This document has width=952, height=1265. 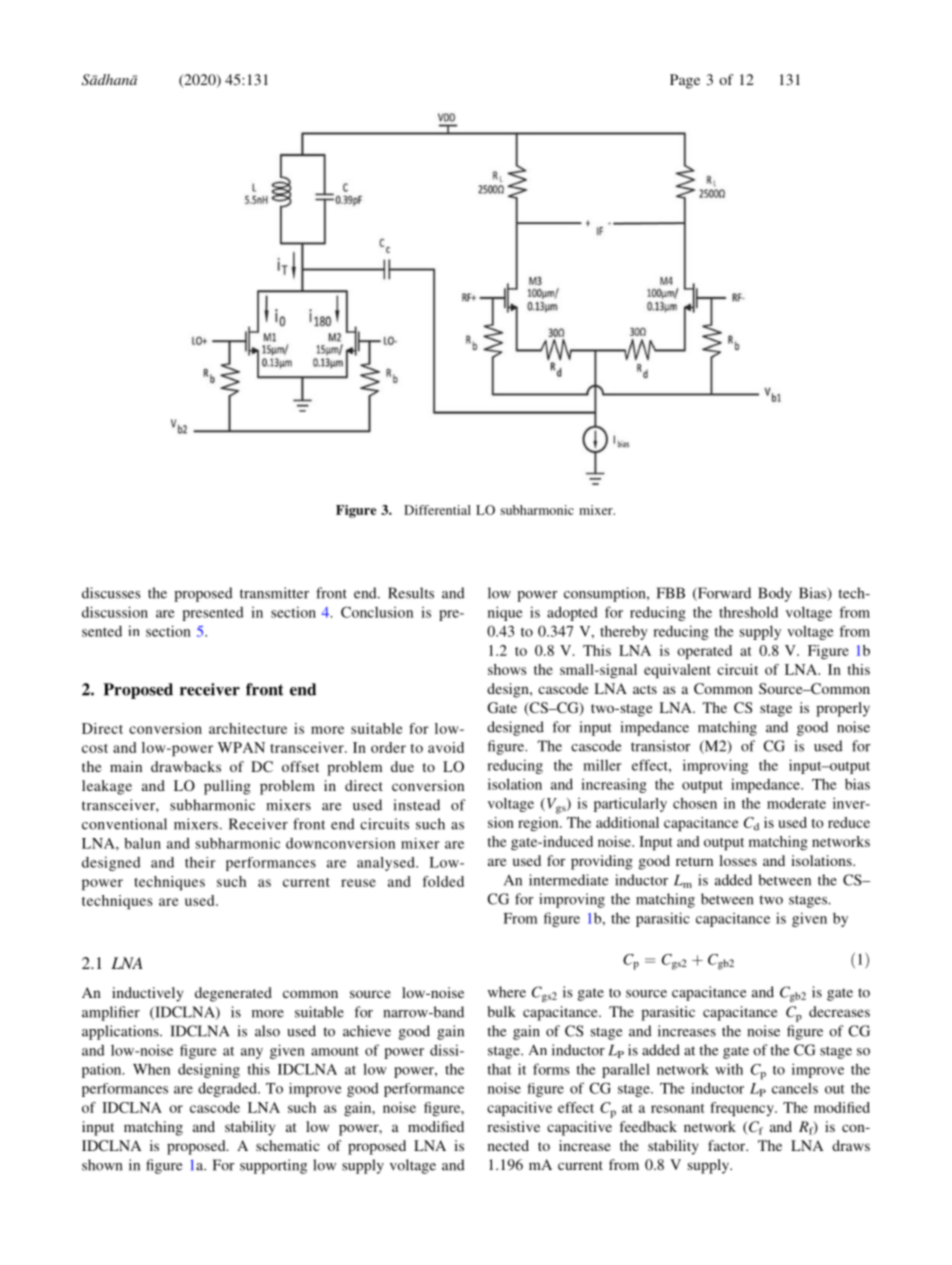 What do you see at coordinates (111, 593) in the document?
I see `discusses` at bounding box center [111, 593].
